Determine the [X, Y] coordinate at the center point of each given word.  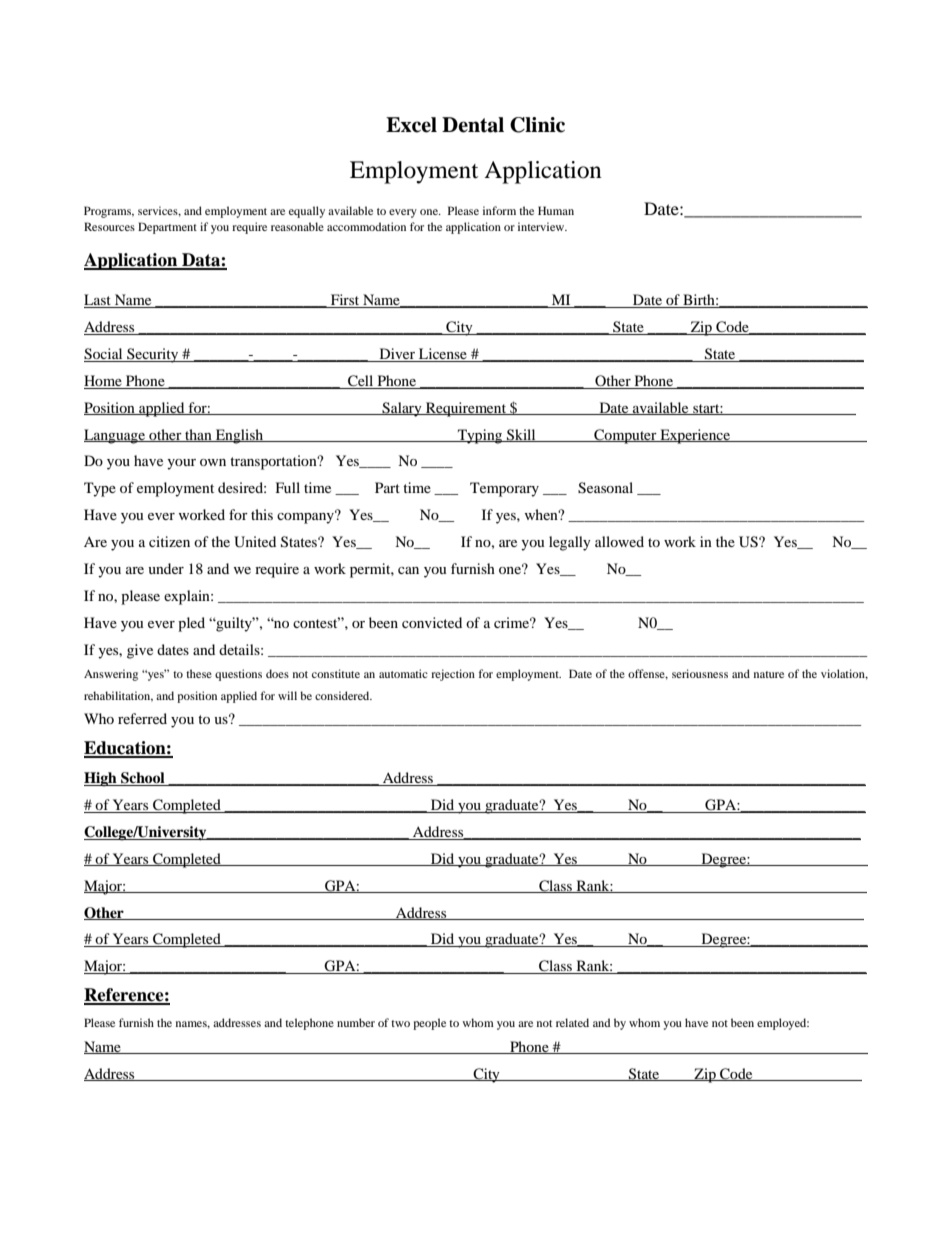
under [166, 568]
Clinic [537, 125]
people [429, 1024]
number [356, 1022]
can [408, 570]
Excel [411, 125]
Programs [109, 212]
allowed [619, 541]
